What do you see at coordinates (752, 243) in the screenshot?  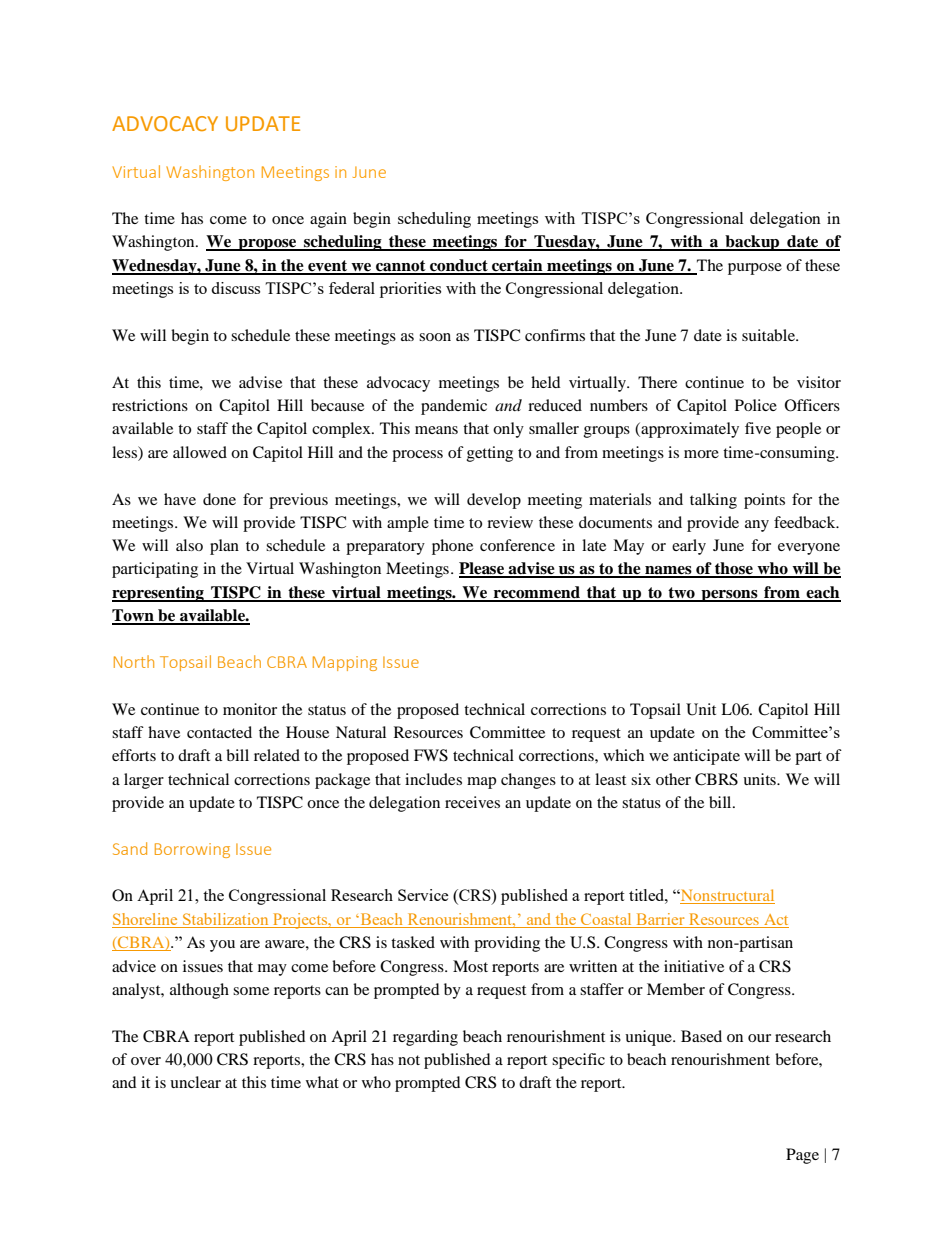 I see `backup` at bounding box center [752, 243].
